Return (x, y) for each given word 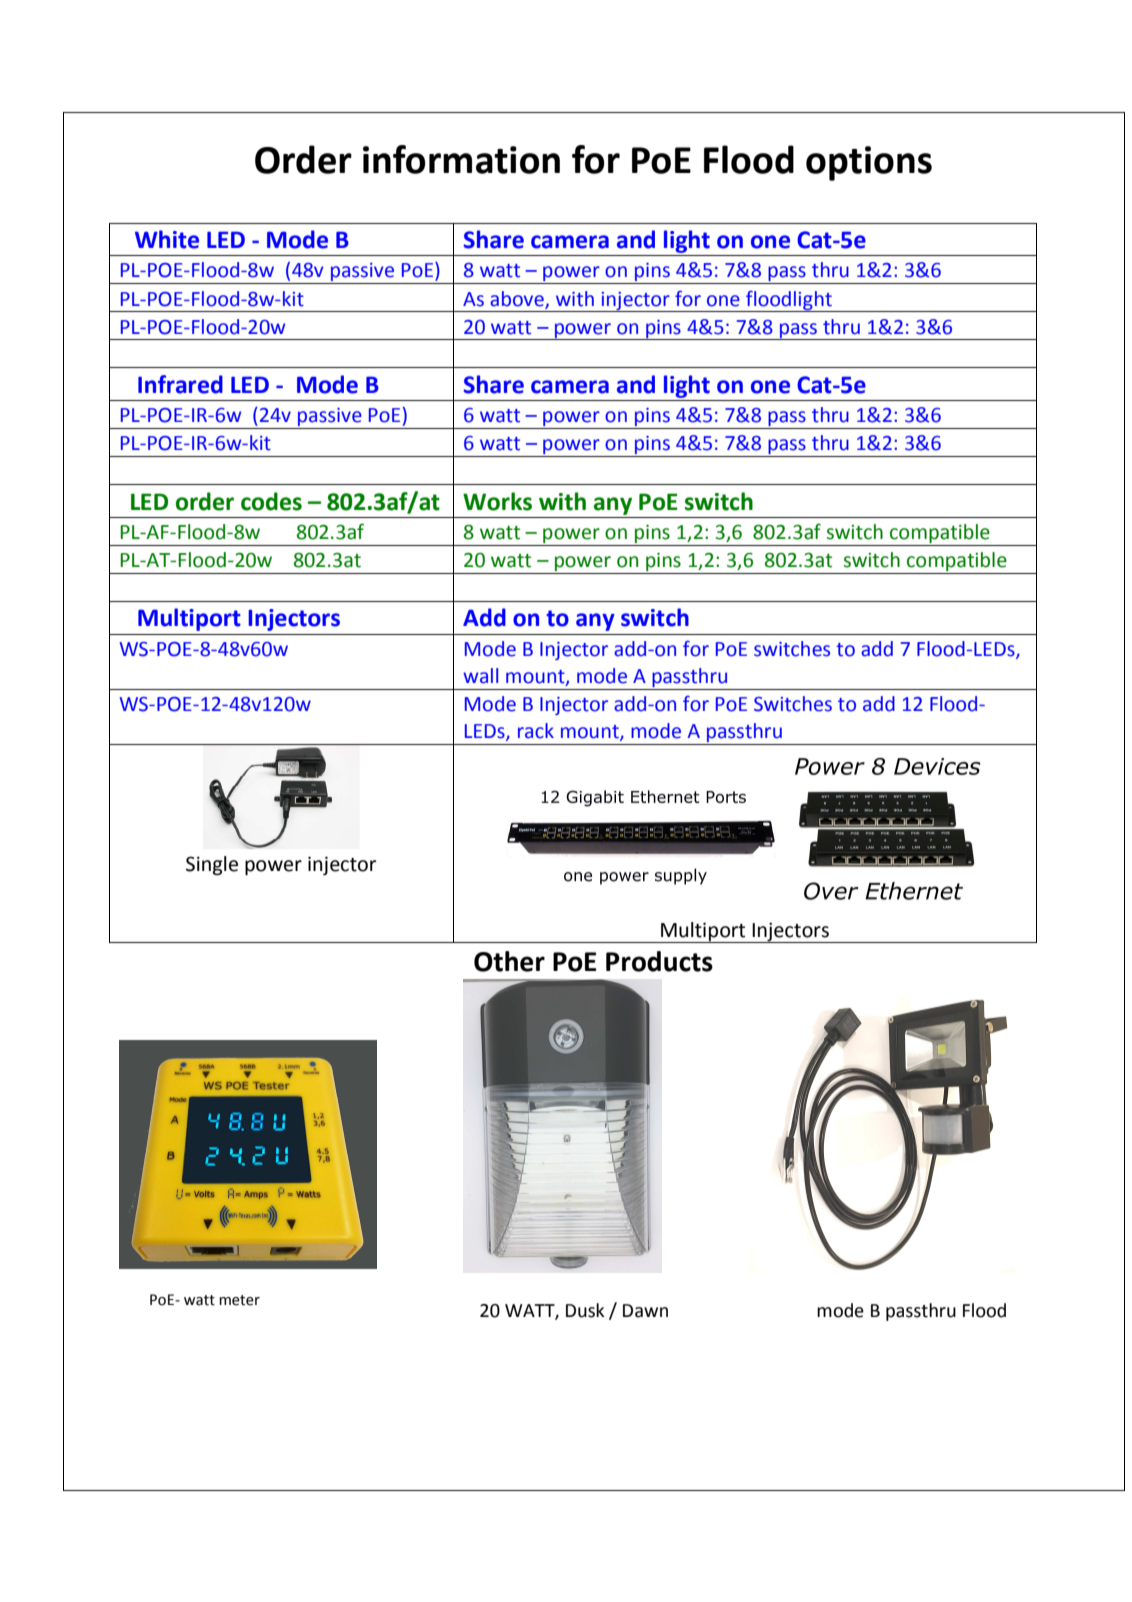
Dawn (645, 1311)
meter (239, 1300)
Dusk (585, 1310)
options (869, 163)
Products (659, 961)
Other (509, 961)
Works (497, 501)
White (167, 239)
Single (212, 865)
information (461, 159)
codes (271, 501)
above (518, 299)
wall (480, 676)
